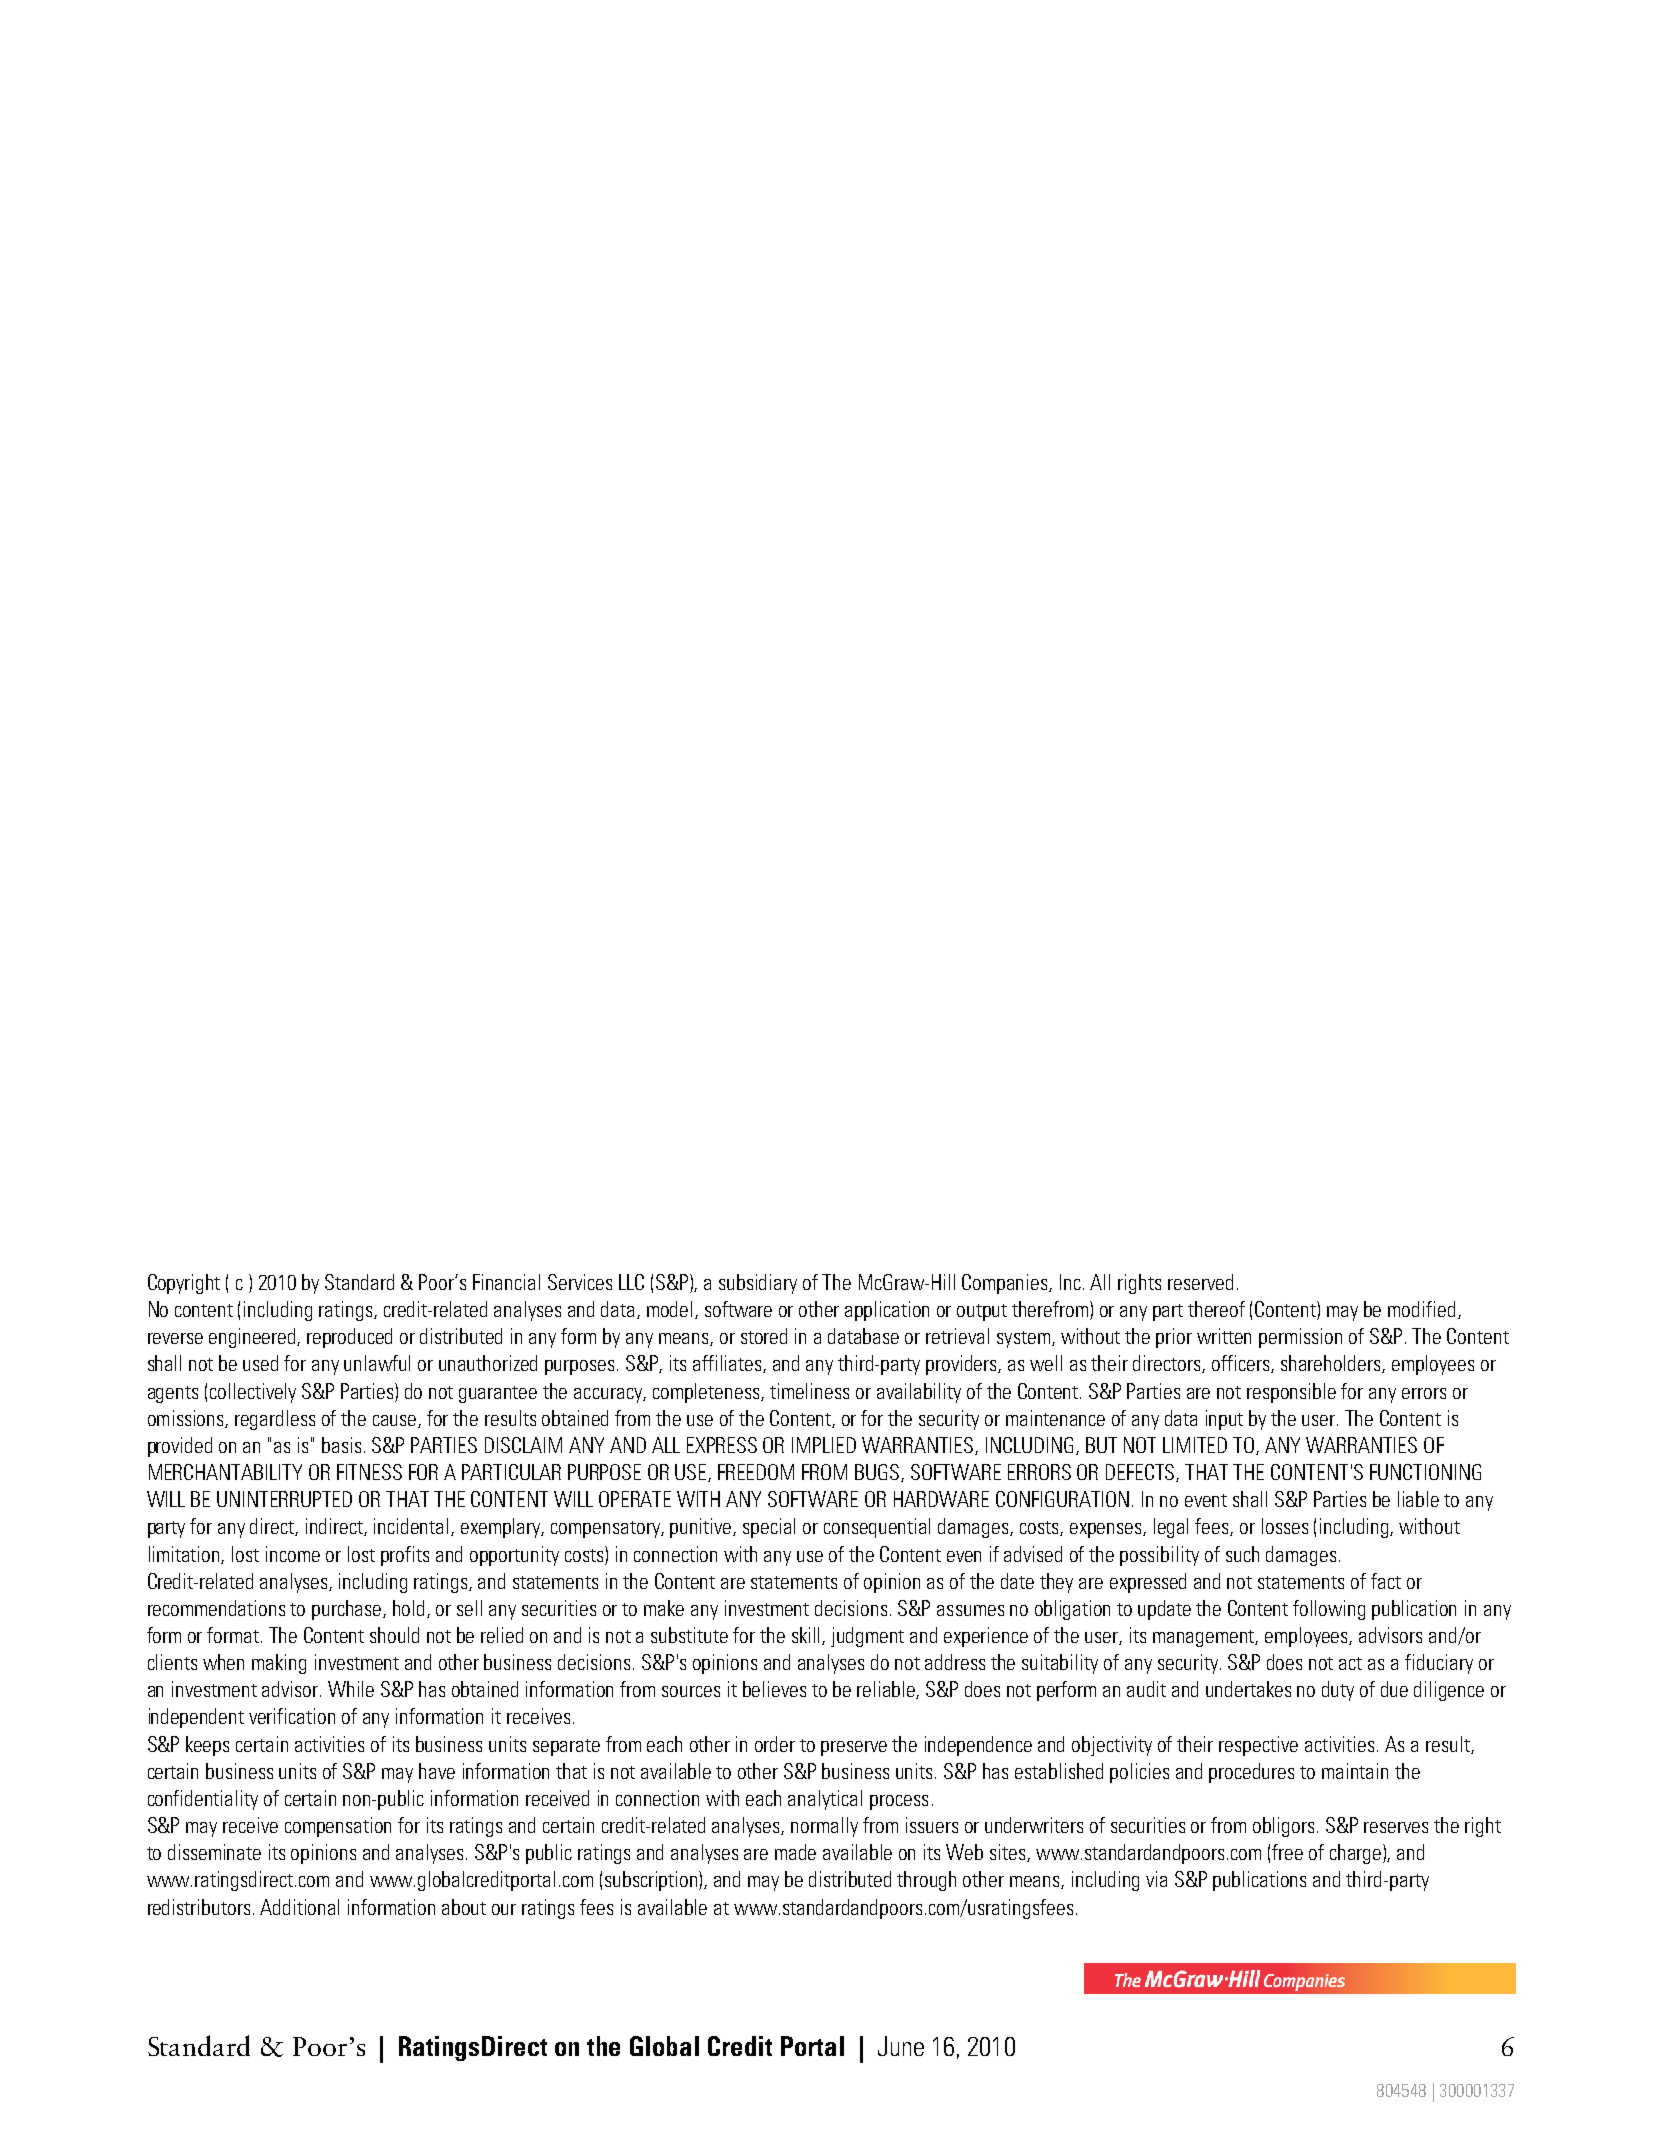 The width and height of the screenshot is (1662, 2151). What do you see at coordinates (887, 1311) in the screenshot?
I see `application` at bounding box center [887, 1311].
